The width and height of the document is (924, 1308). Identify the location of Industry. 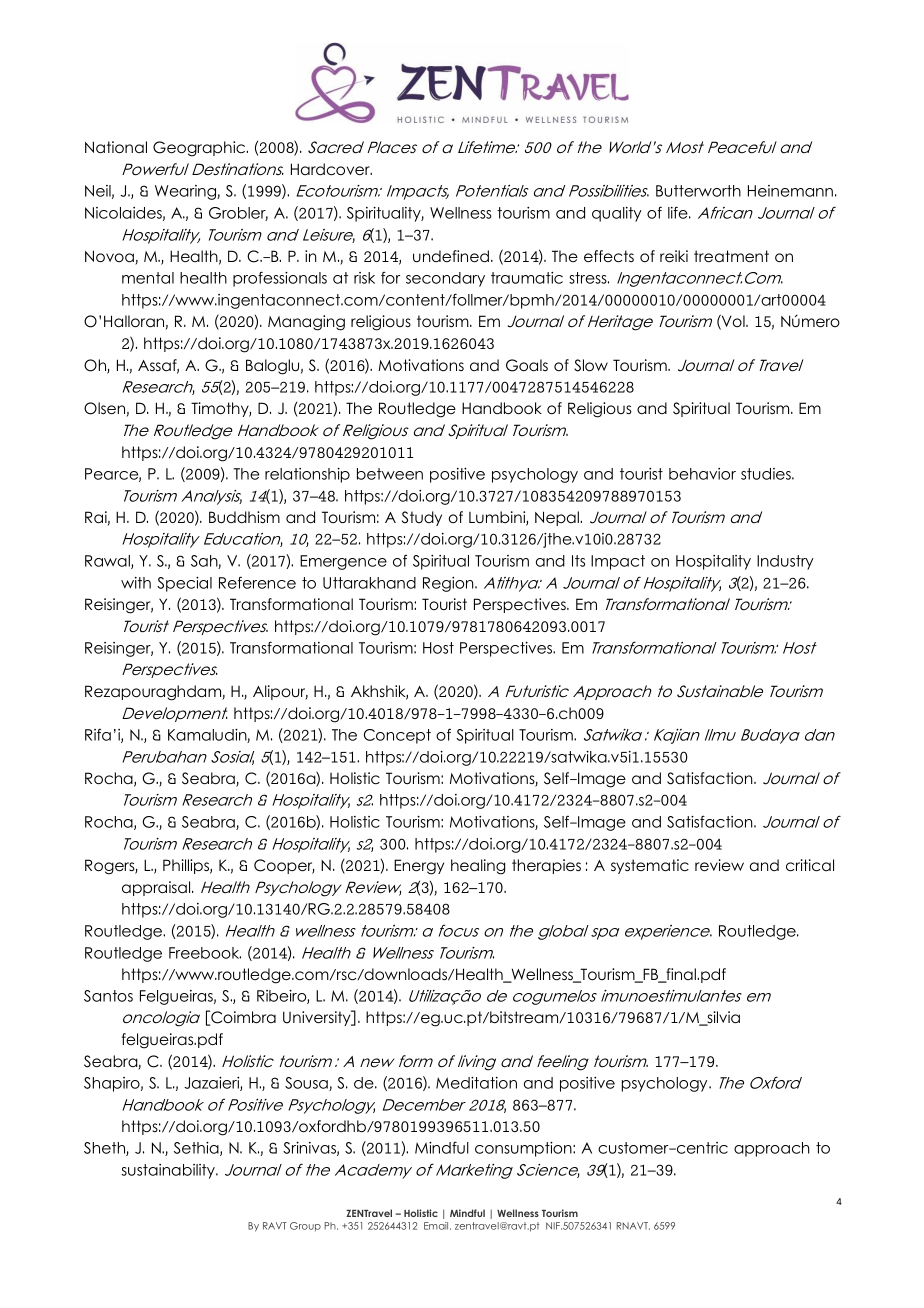
(785, 562).
